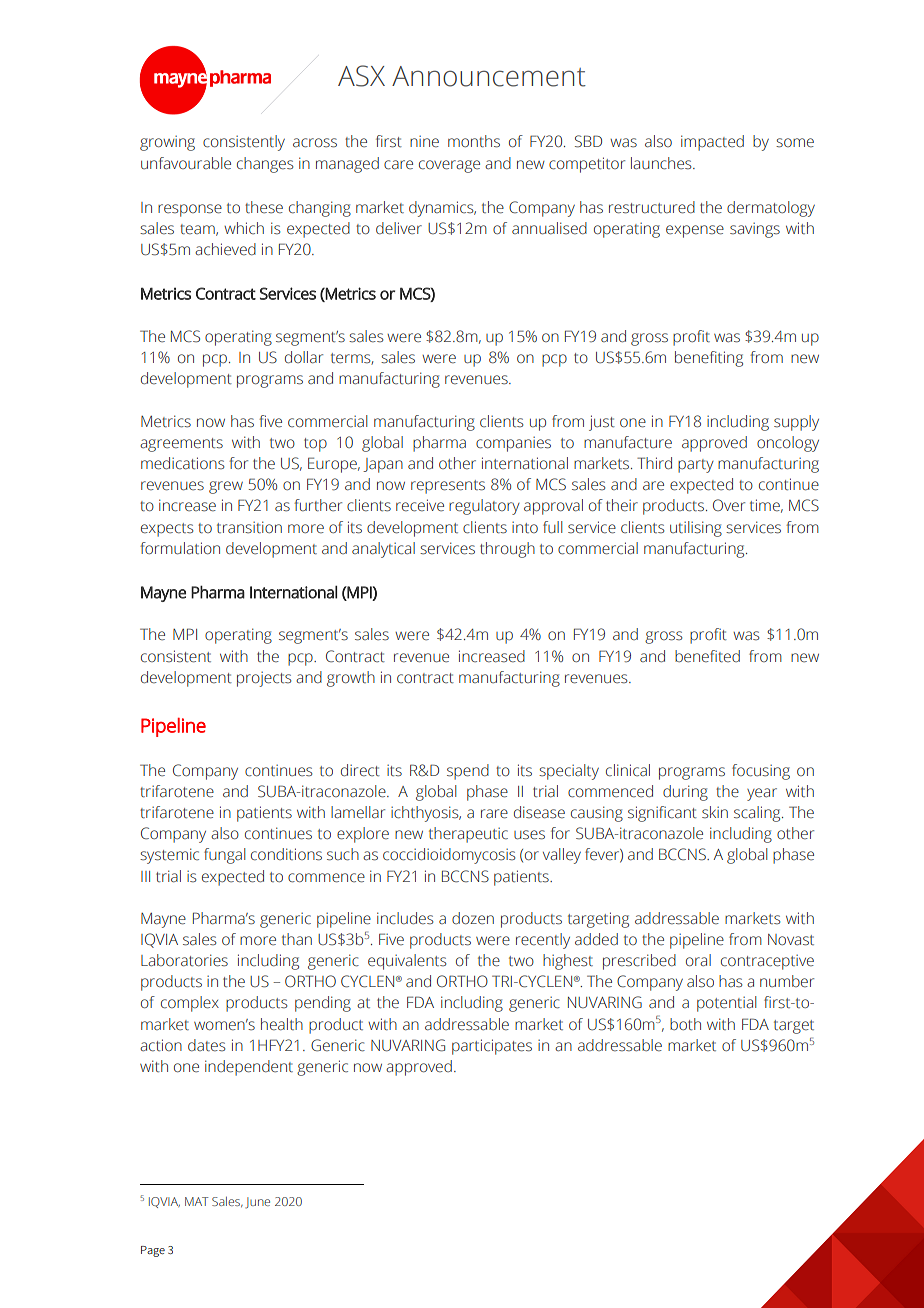  Describe the element at coordinates (685, 1024) in the page. I see `both` at that location.
